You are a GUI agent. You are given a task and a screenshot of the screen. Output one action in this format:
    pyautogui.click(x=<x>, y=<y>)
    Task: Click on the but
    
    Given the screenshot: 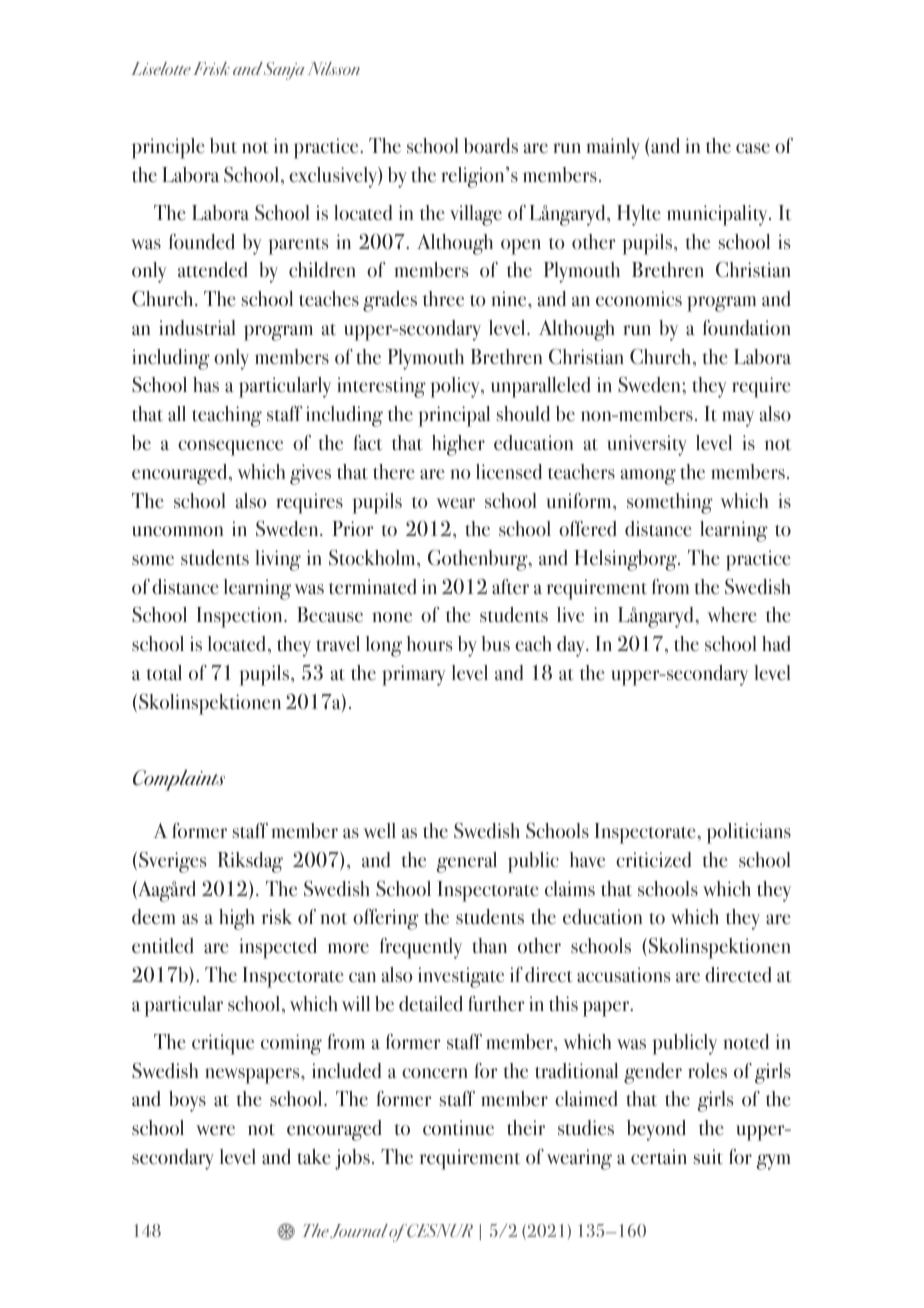 What is the action you would take?
    pyautogui.click(x=223, y=146)
